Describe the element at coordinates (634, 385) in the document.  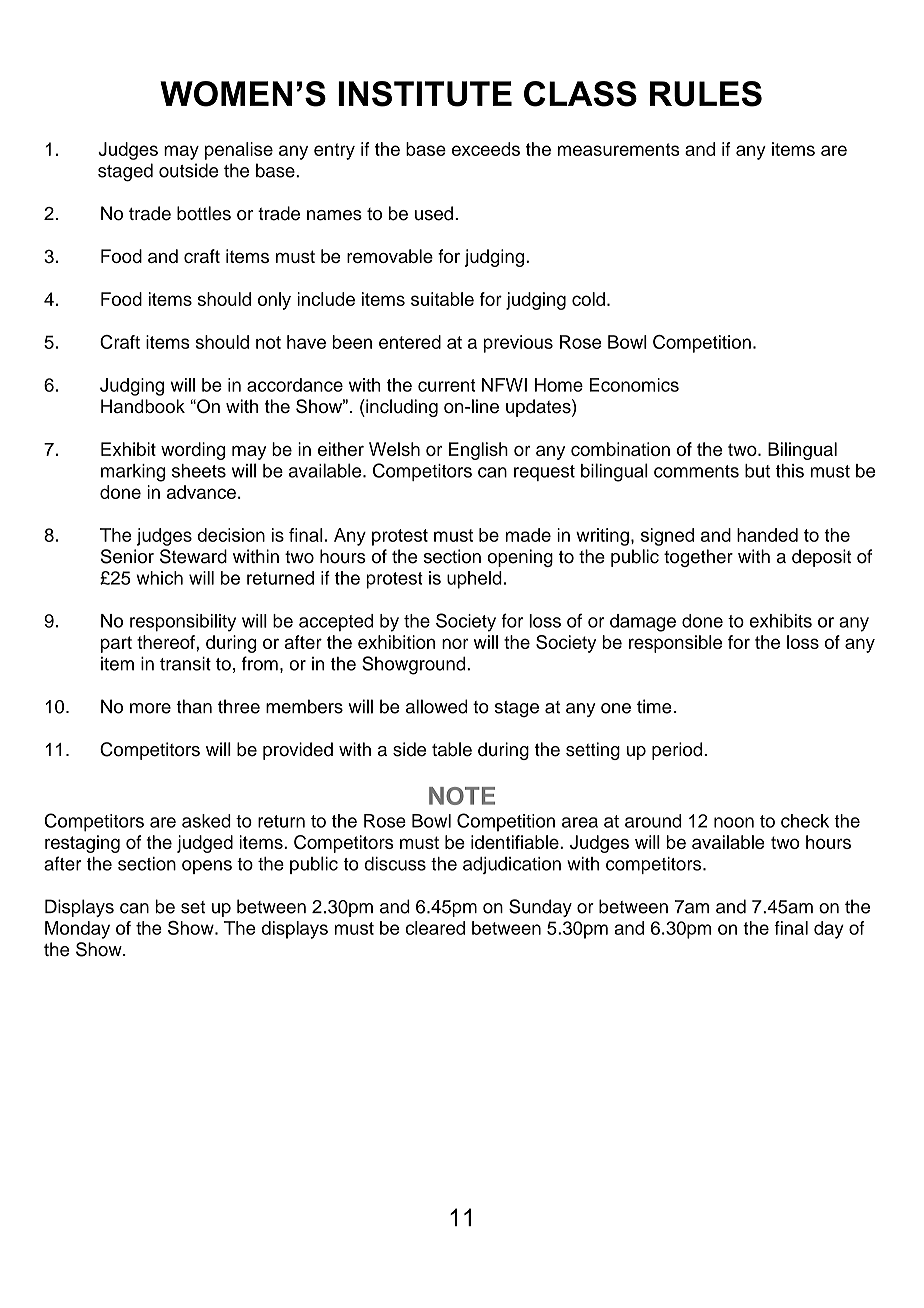
I see `Economics` at that location.
